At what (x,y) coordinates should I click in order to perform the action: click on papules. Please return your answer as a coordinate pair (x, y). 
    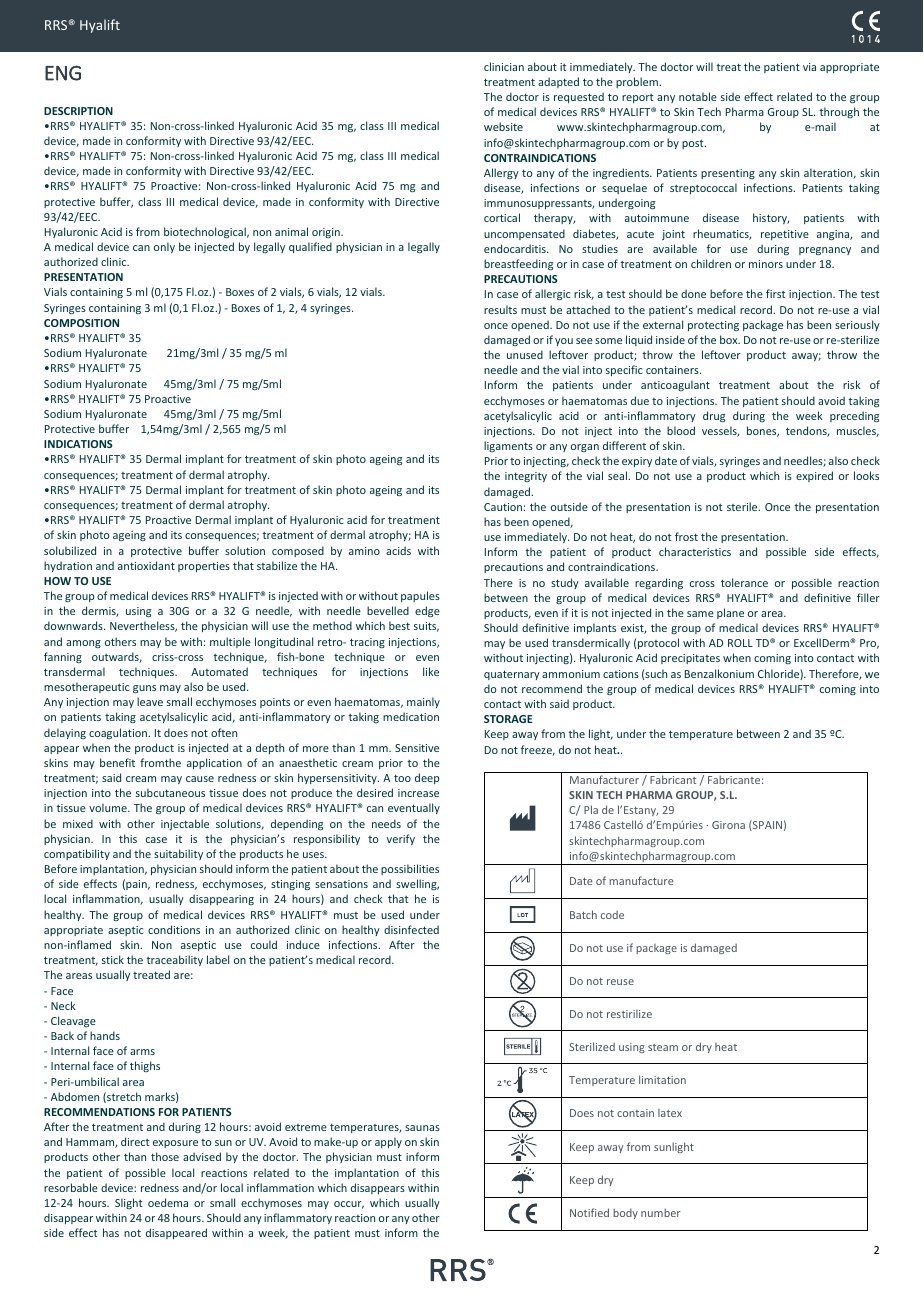
    Looking at the image, I should click on (420, 596).
